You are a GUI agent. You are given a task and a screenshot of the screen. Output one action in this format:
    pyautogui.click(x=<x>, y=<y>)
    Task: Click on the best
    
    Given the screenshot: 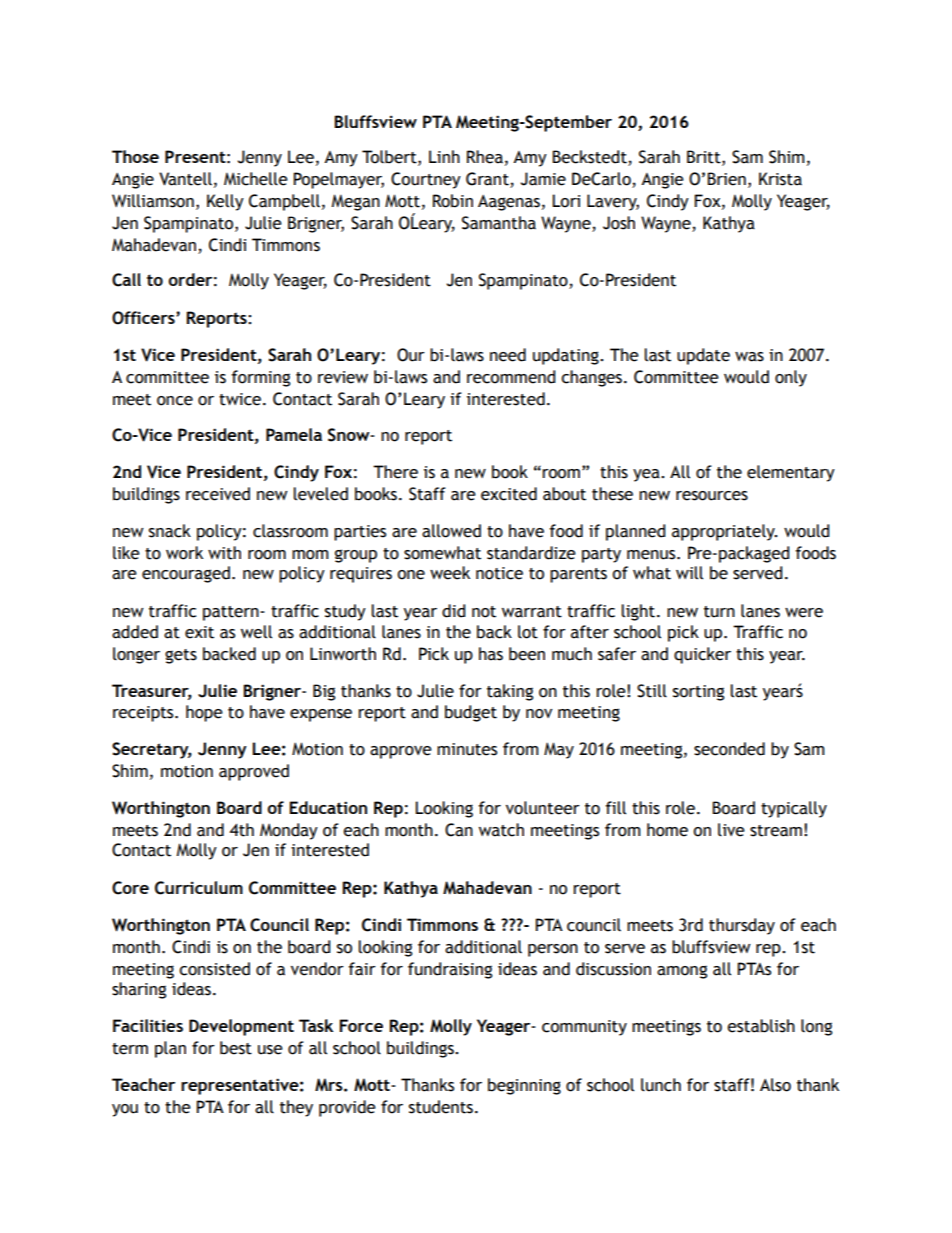 What is the action you would take?
    pyautogui.click(x=236, y=1048)
